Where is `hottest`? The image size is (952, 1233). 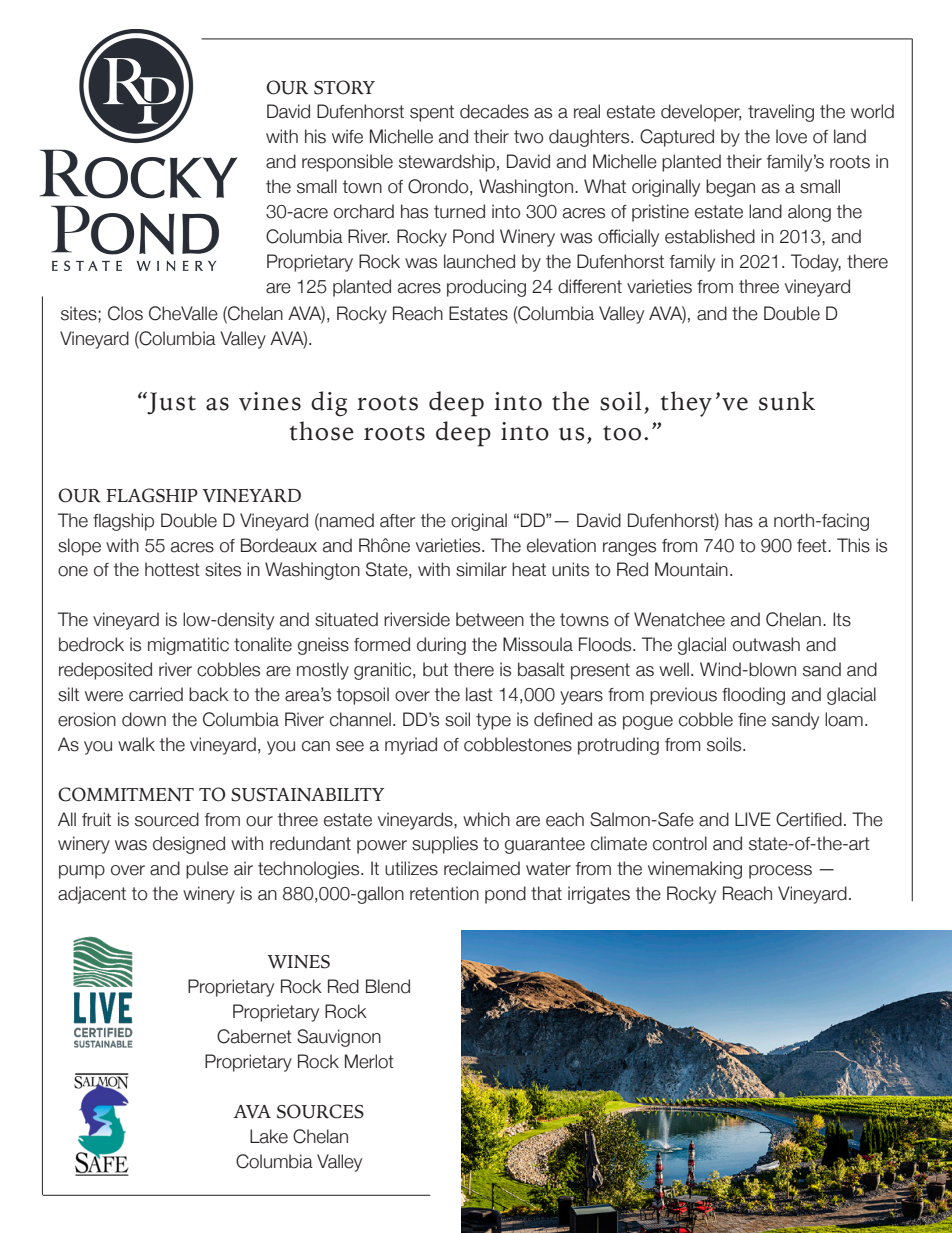 hottest is located at coordinates (172, 569).
